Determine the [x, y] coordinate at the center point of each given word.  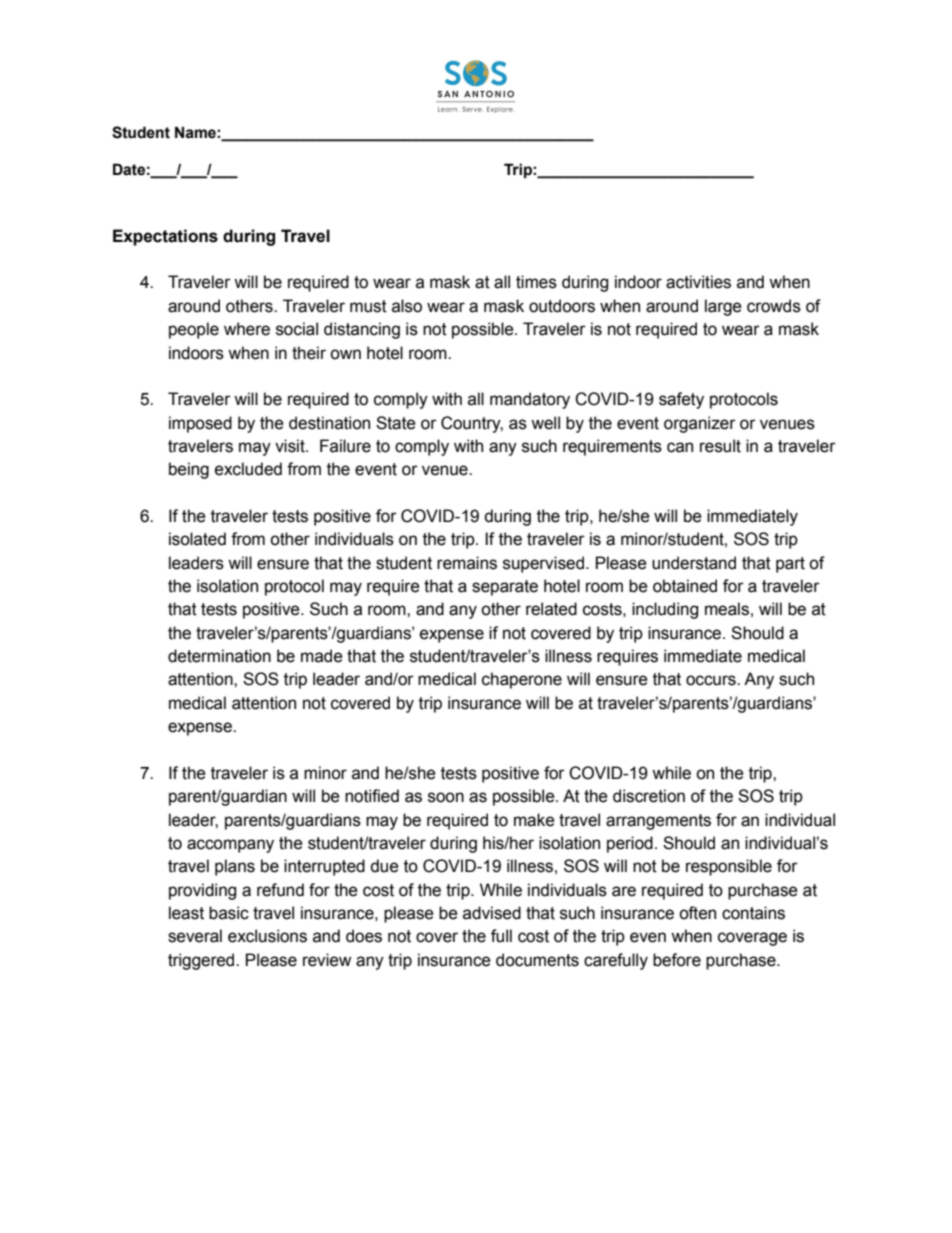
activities [698, 282]
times [536, 282]
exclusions [267, 936]
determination [219, 656]
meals [727, 609]
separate [505, 588]
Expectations [165, 237]
